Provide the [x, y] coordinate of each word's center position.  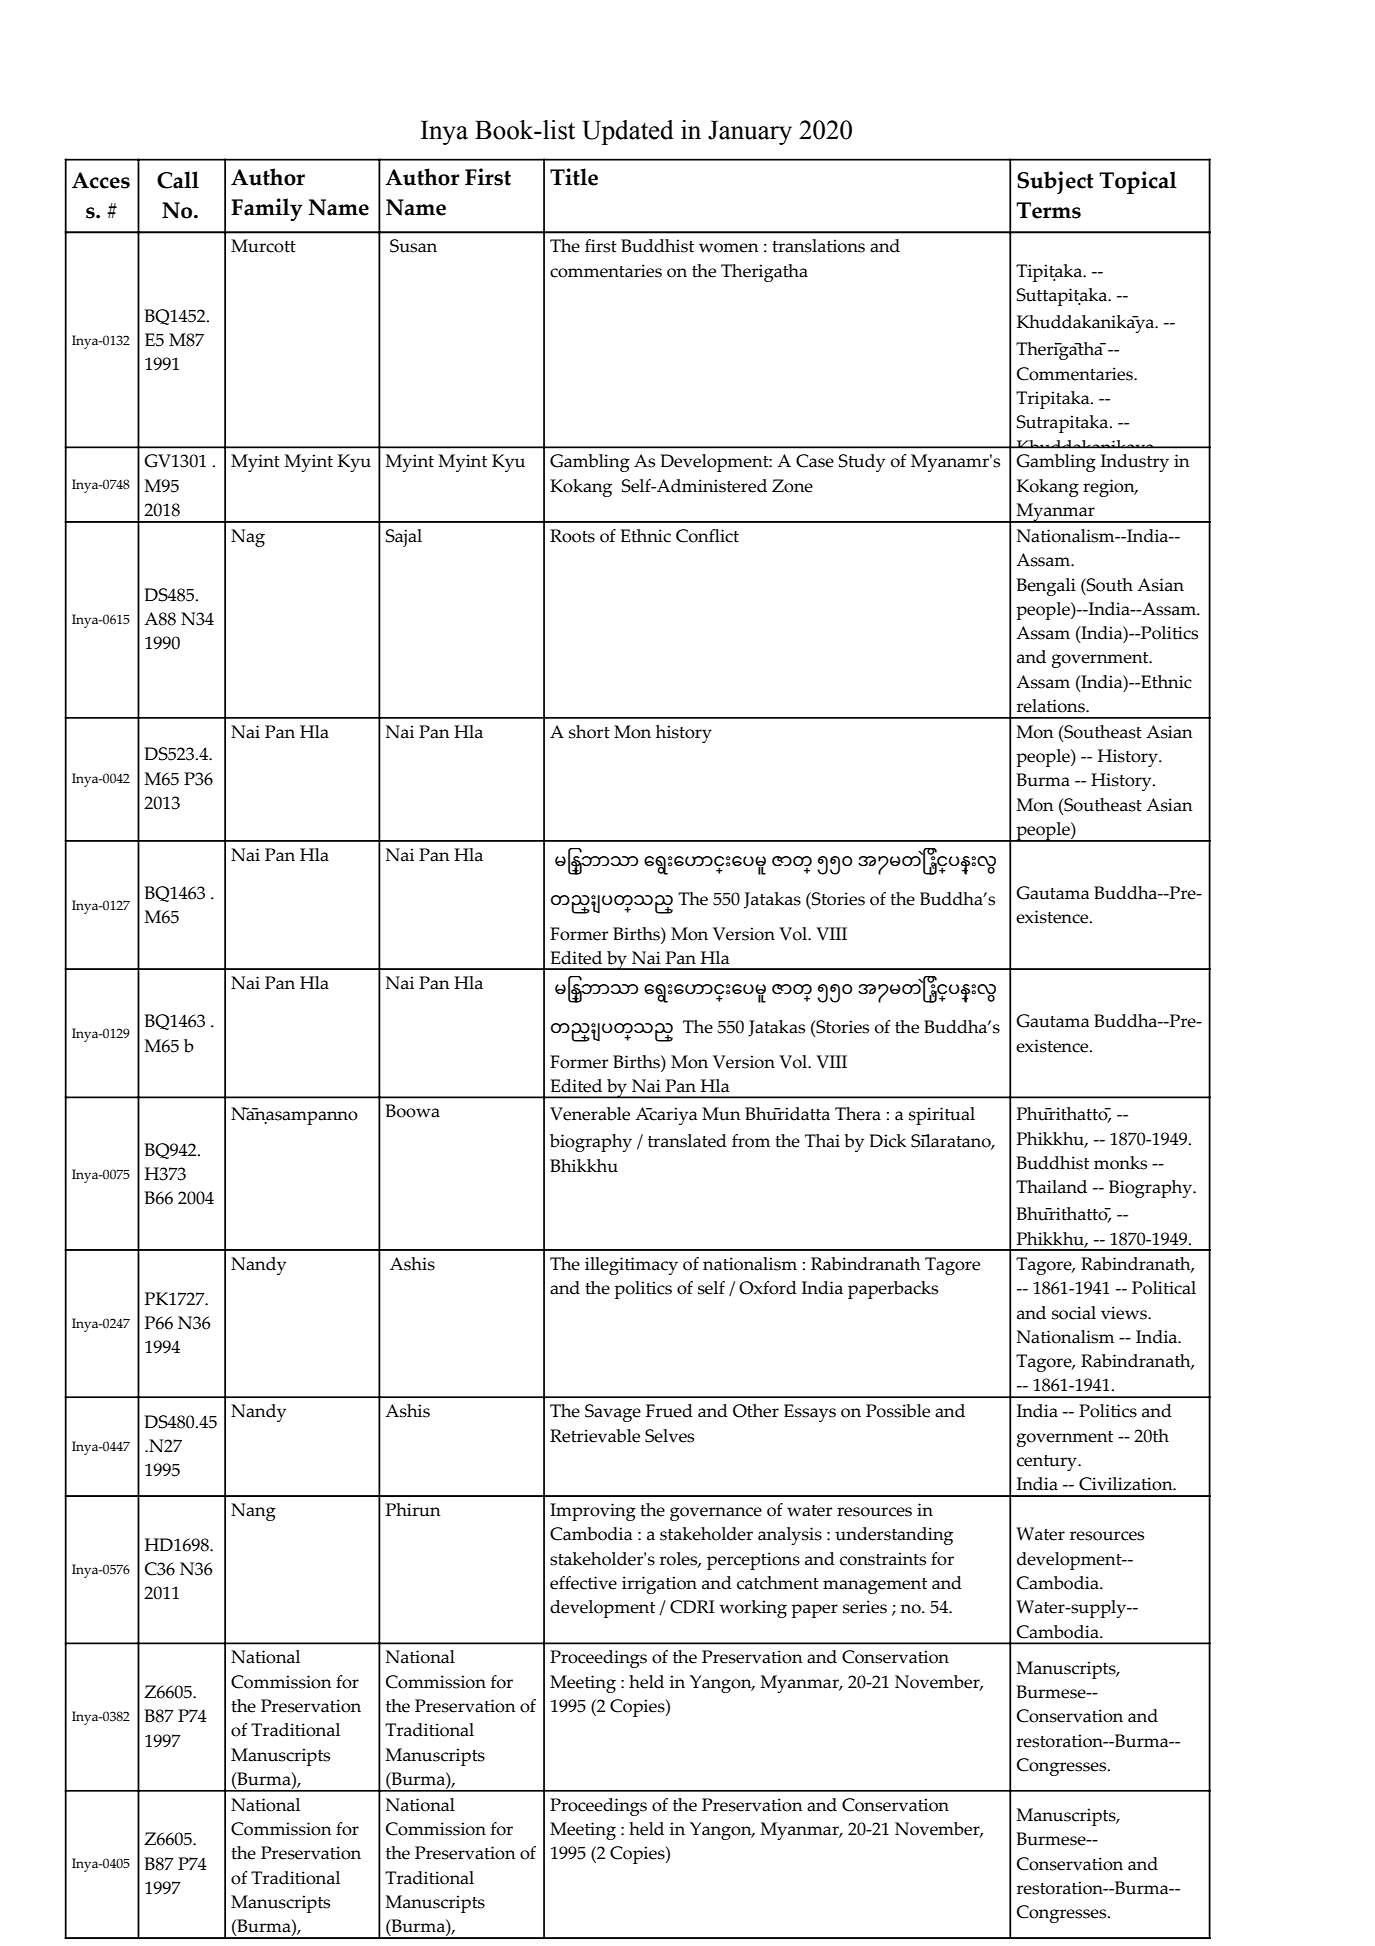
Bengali [1046, 587]
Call [178, 180]
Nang [253, 1512]
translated [687, 1141]
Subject [1055, 182]
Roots [572, 536]
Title [574, 177]
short [589, 732]
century [1048, 1463]
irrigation [659, 1585]
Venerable [590, 1114]
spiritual [942, 1116]
